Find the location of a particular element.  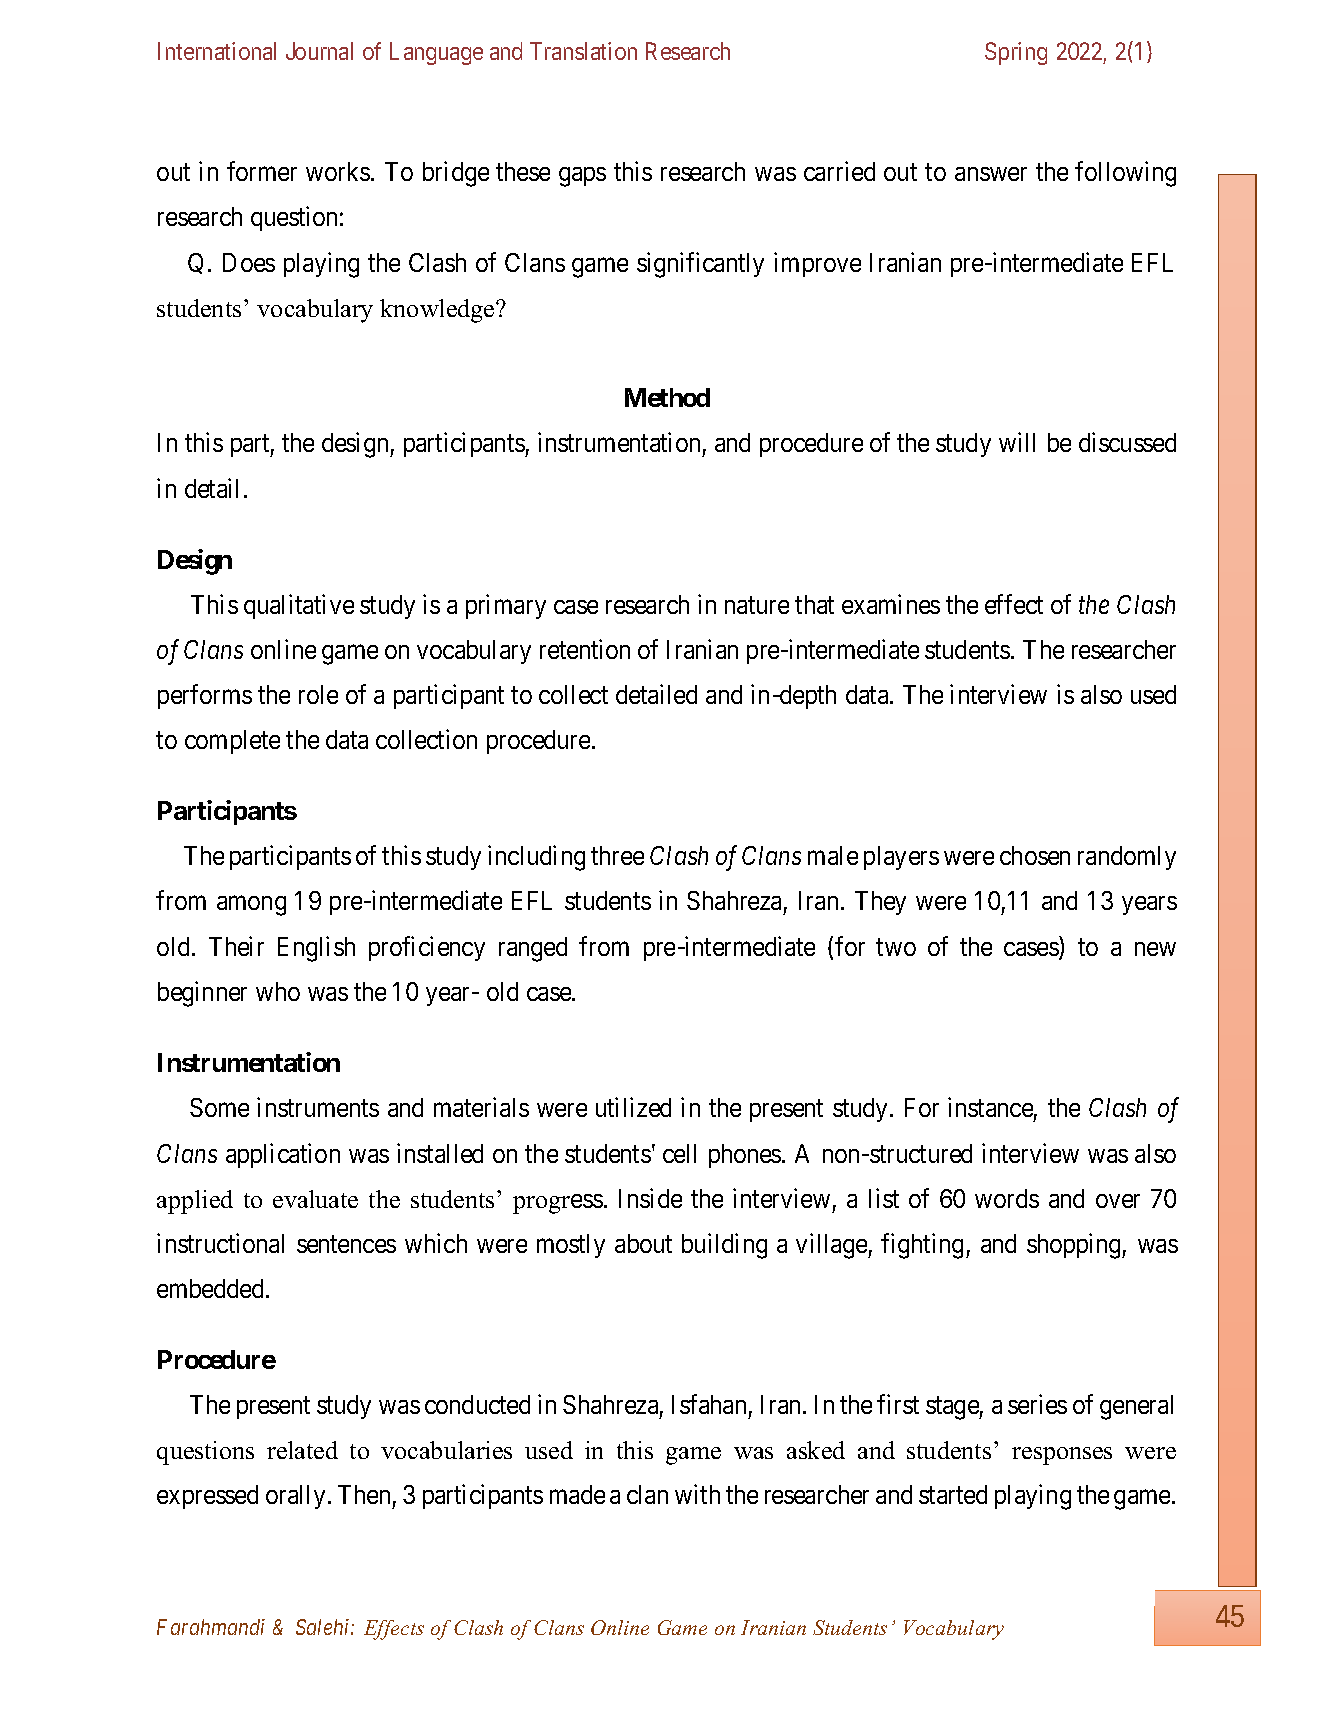

Translation is located at coordinates (583, 51).
